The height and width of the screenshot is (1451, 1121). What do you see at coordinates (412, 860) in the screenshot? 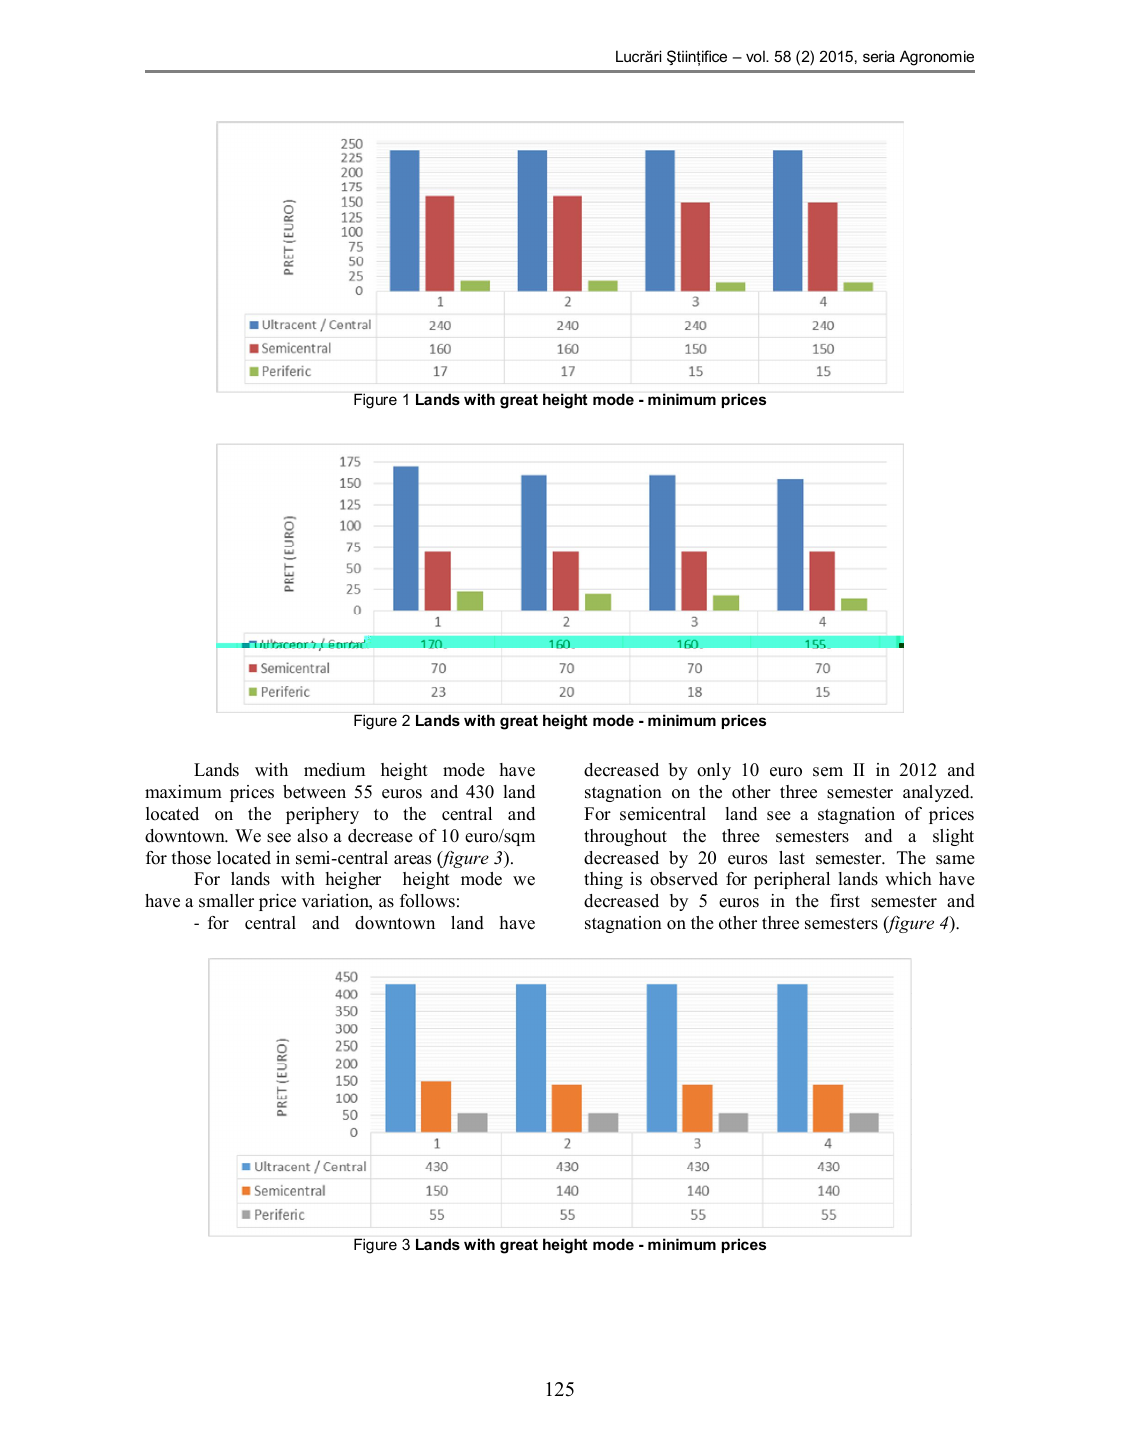
I see `areas` at bounding box center [412, 860].
